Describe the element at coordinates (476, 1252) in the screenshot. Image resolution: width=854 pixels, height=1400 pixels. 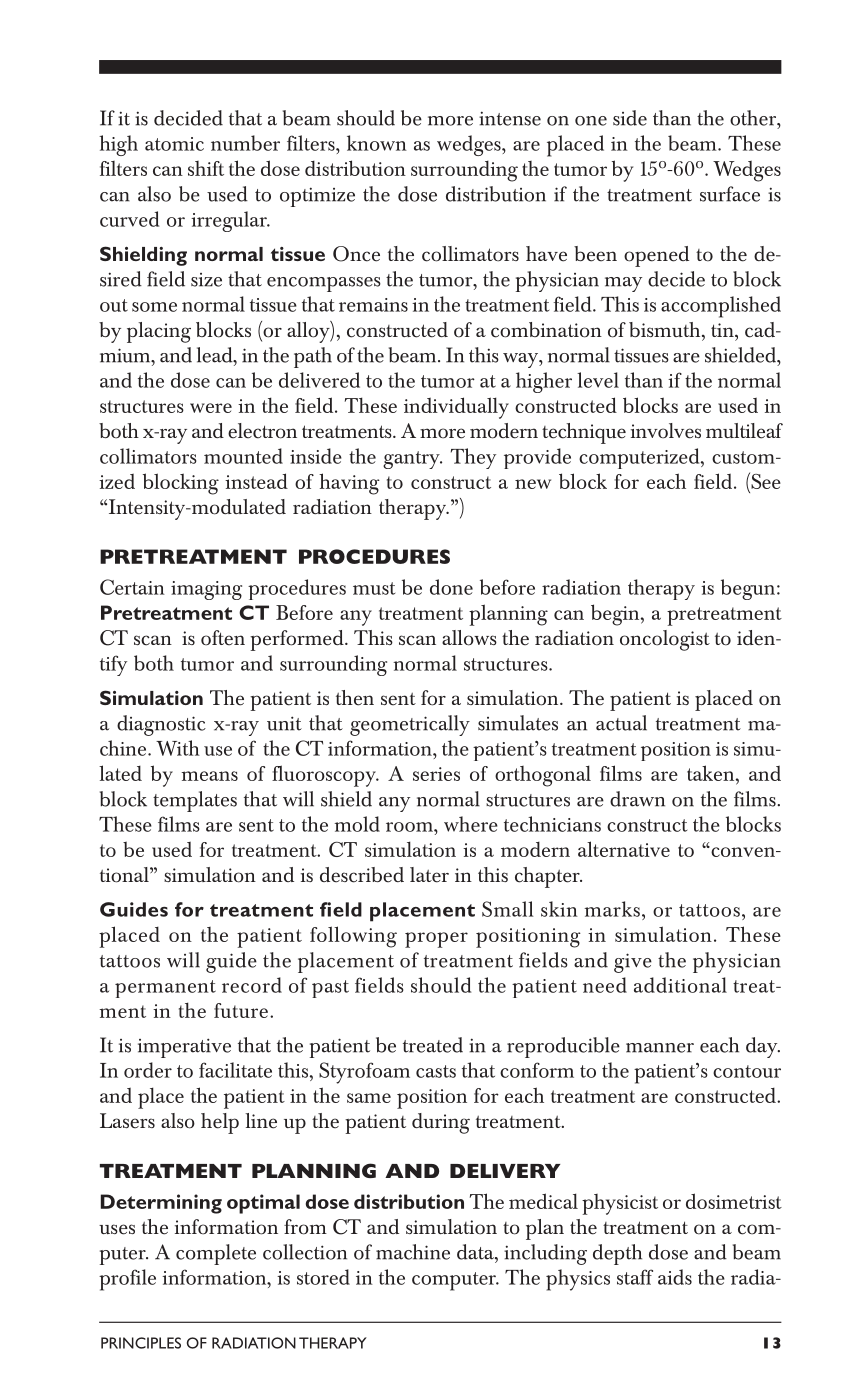
I see `data` at that location.
